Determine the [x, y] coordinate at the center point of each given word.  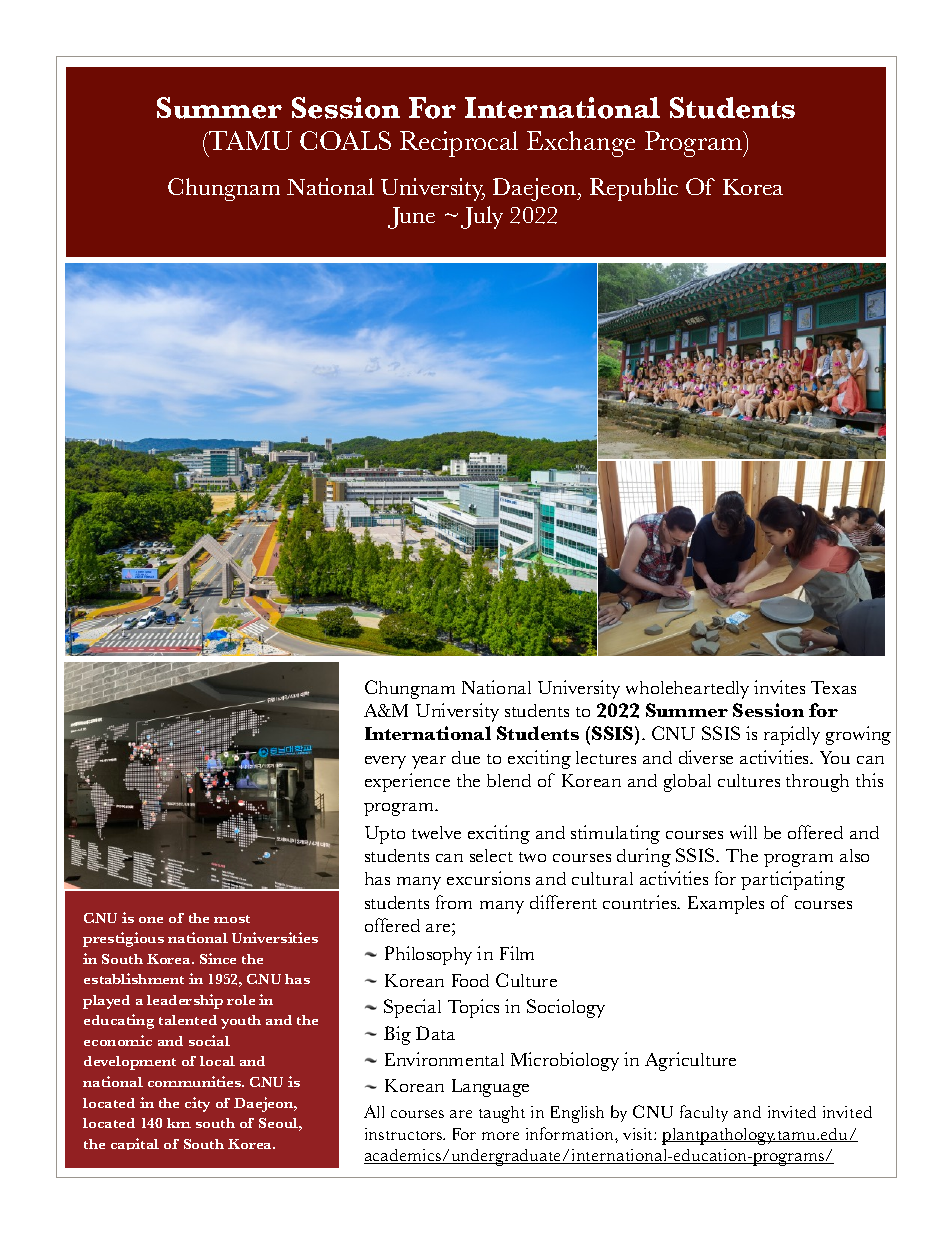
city [197, 1104]
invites [779, 687]
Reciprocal [459, 144]
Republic [634, 189]
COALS [345, 140]
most [232, 919]
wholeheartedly [687, 690]
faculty [704, 1113]
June [411, 218]
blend [509, 780]
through [817, 783]
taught [502, 1114]
